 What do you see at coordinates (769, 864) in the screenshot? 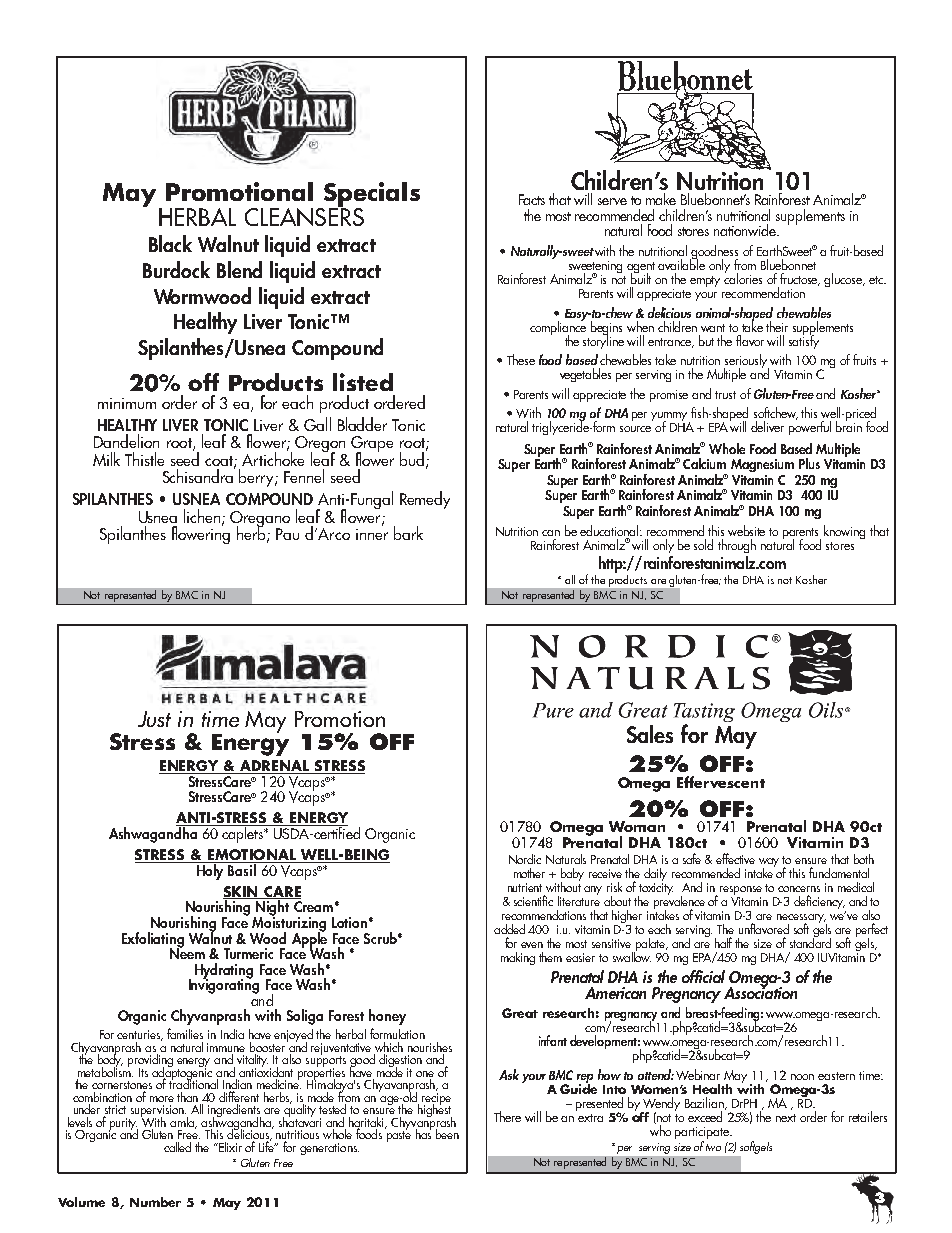
I see `way` at bounding box center [769, 864].
